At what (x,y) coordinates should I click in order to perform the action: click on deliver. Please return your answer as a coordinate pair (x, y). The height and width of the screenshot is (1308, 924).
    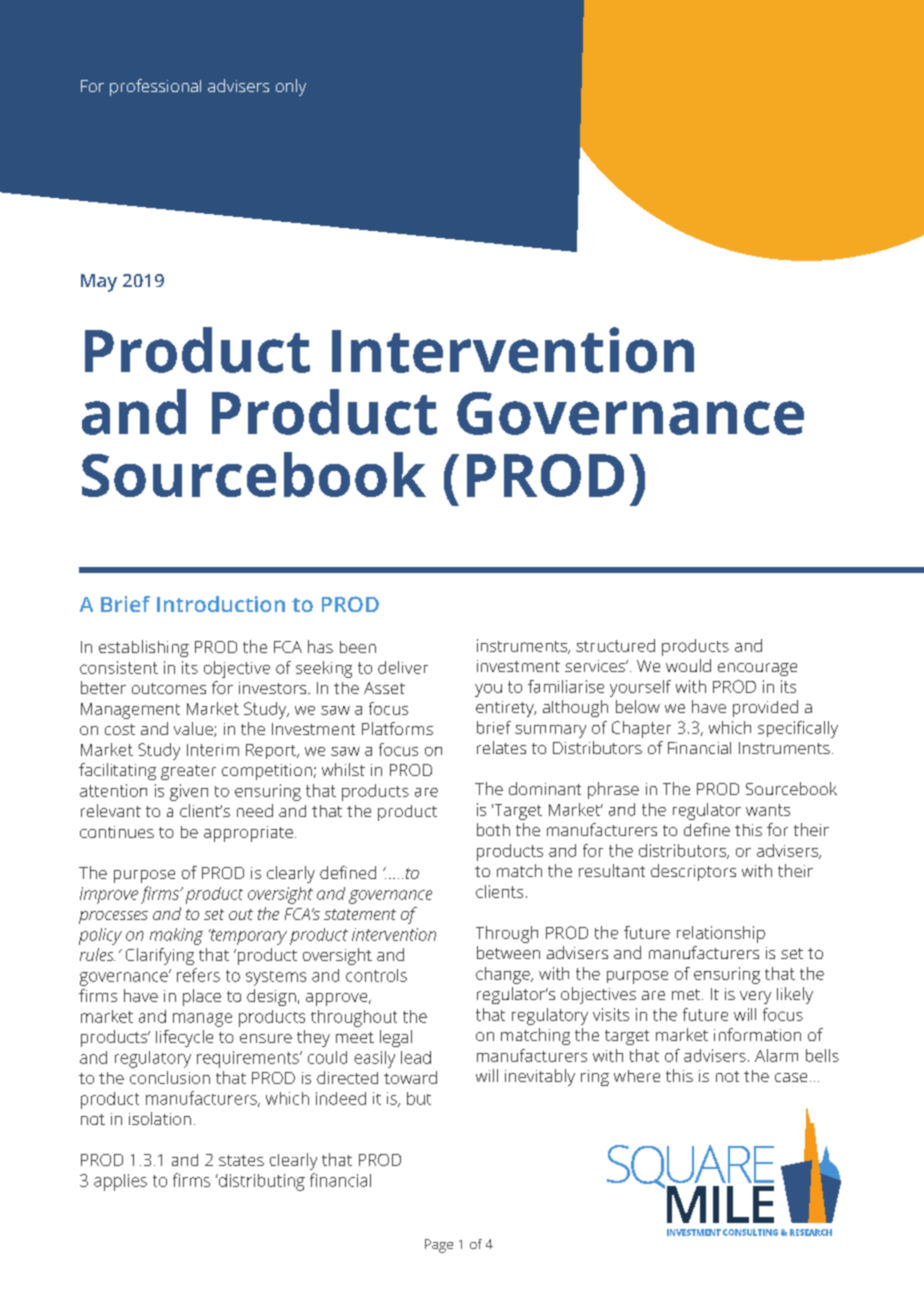
    Looking at the image, I should click on (403, 667).
